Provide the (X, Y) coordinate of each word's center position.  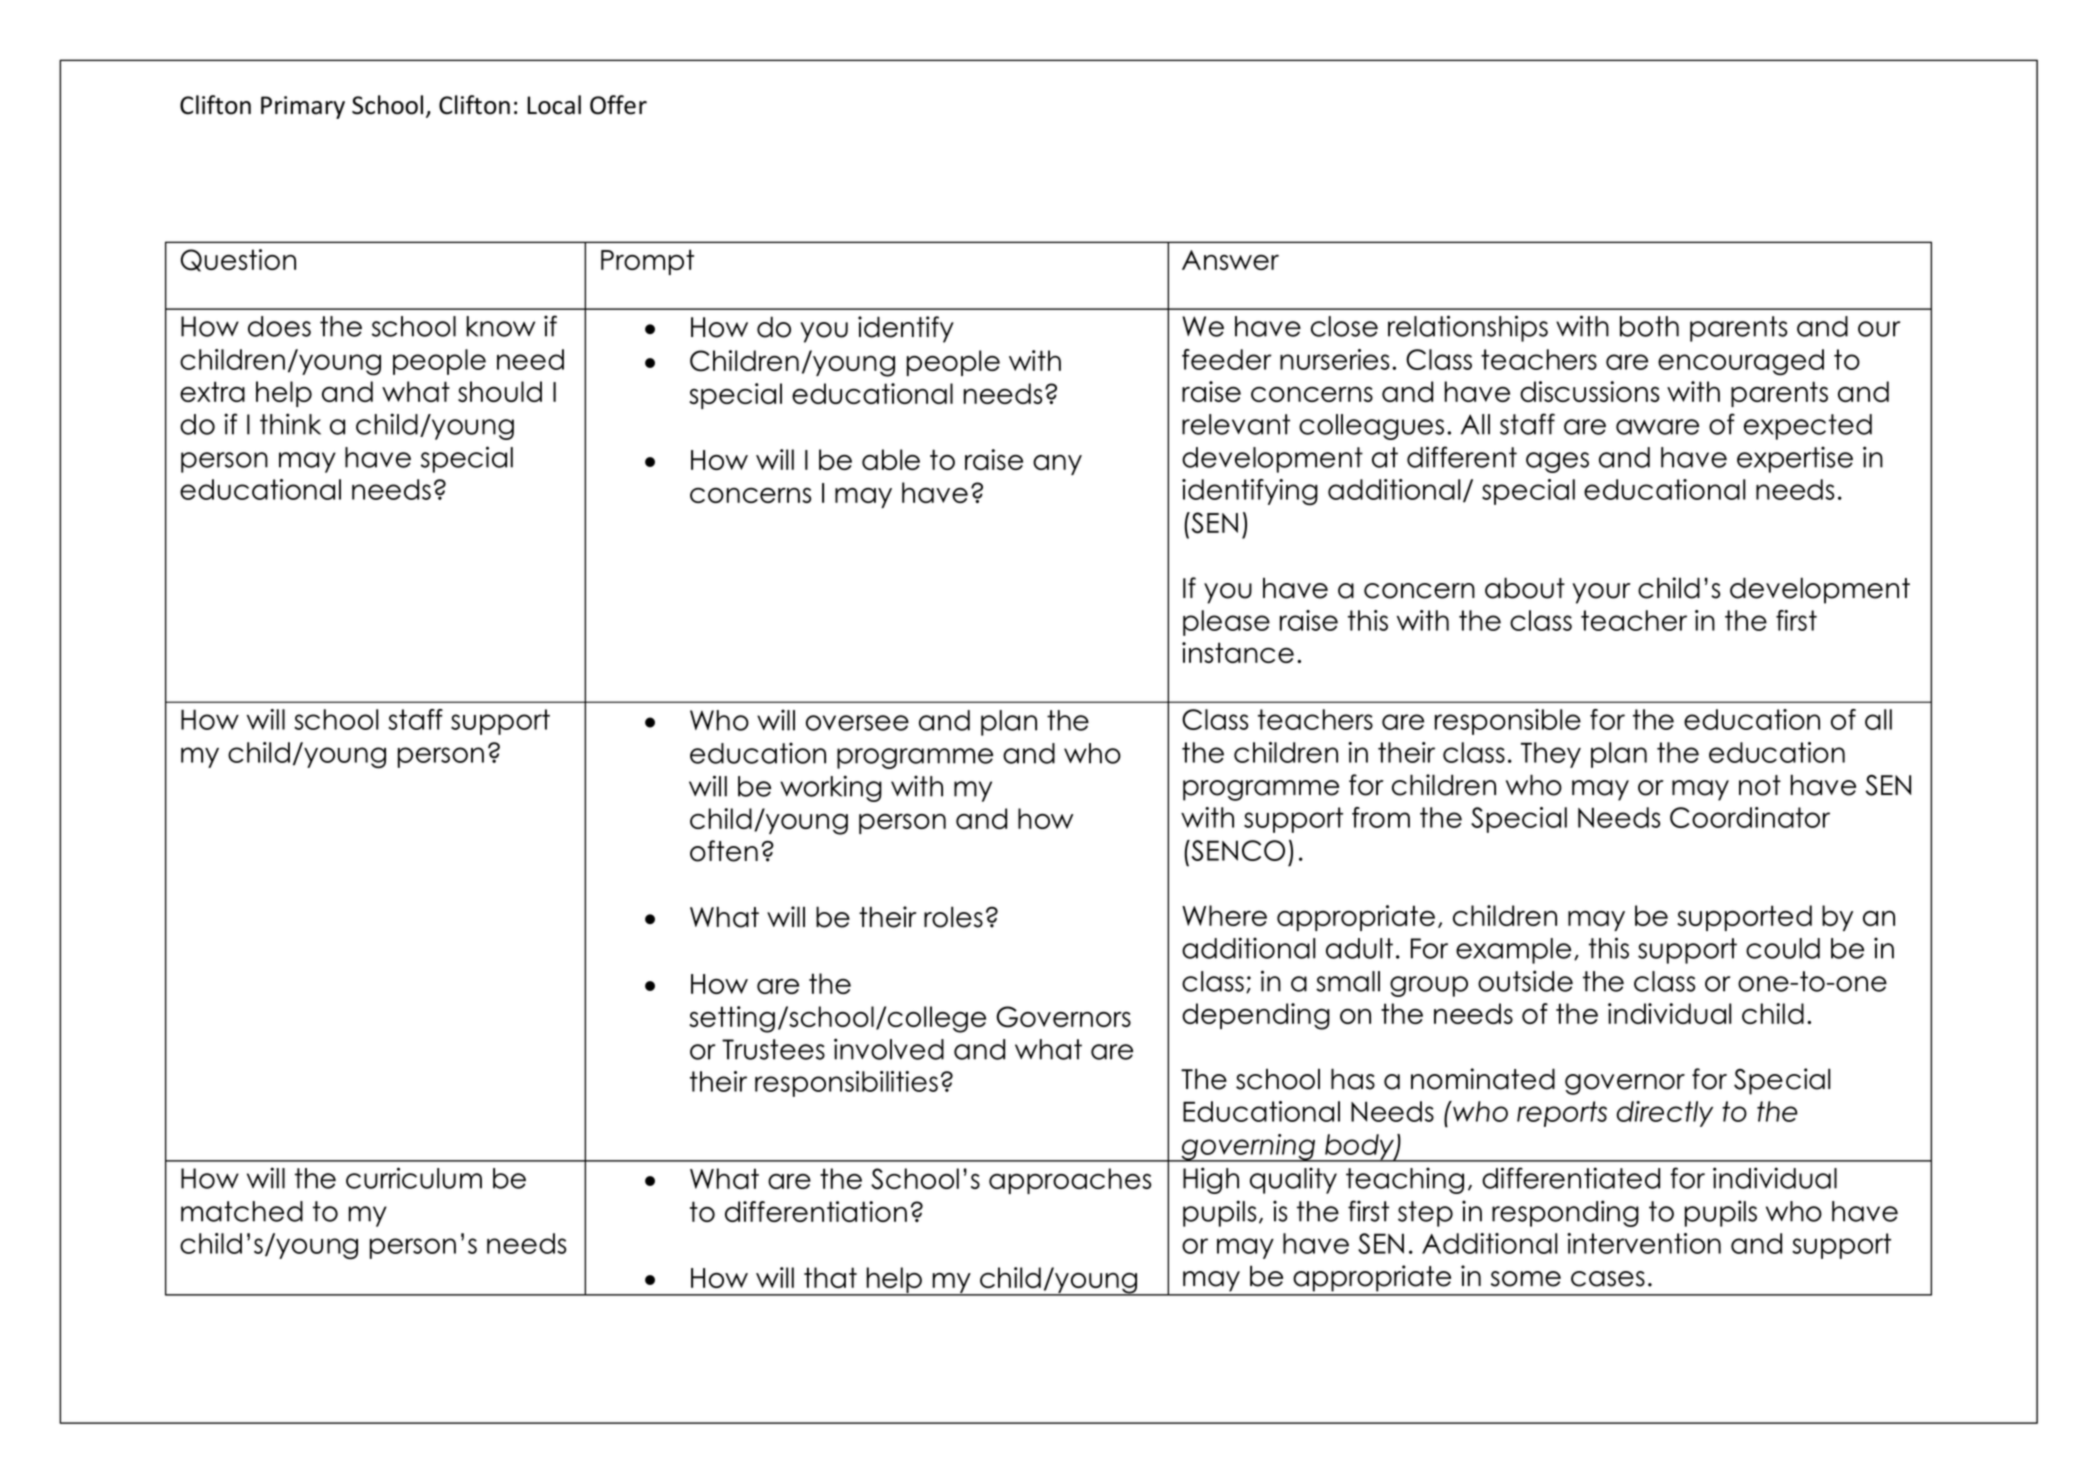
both (1649, 326)
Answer (1230, 260)
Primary (303, 107)
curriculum (414, 1178)
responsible (1508, 722)
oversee (857, 723)
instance (1238, 652)
